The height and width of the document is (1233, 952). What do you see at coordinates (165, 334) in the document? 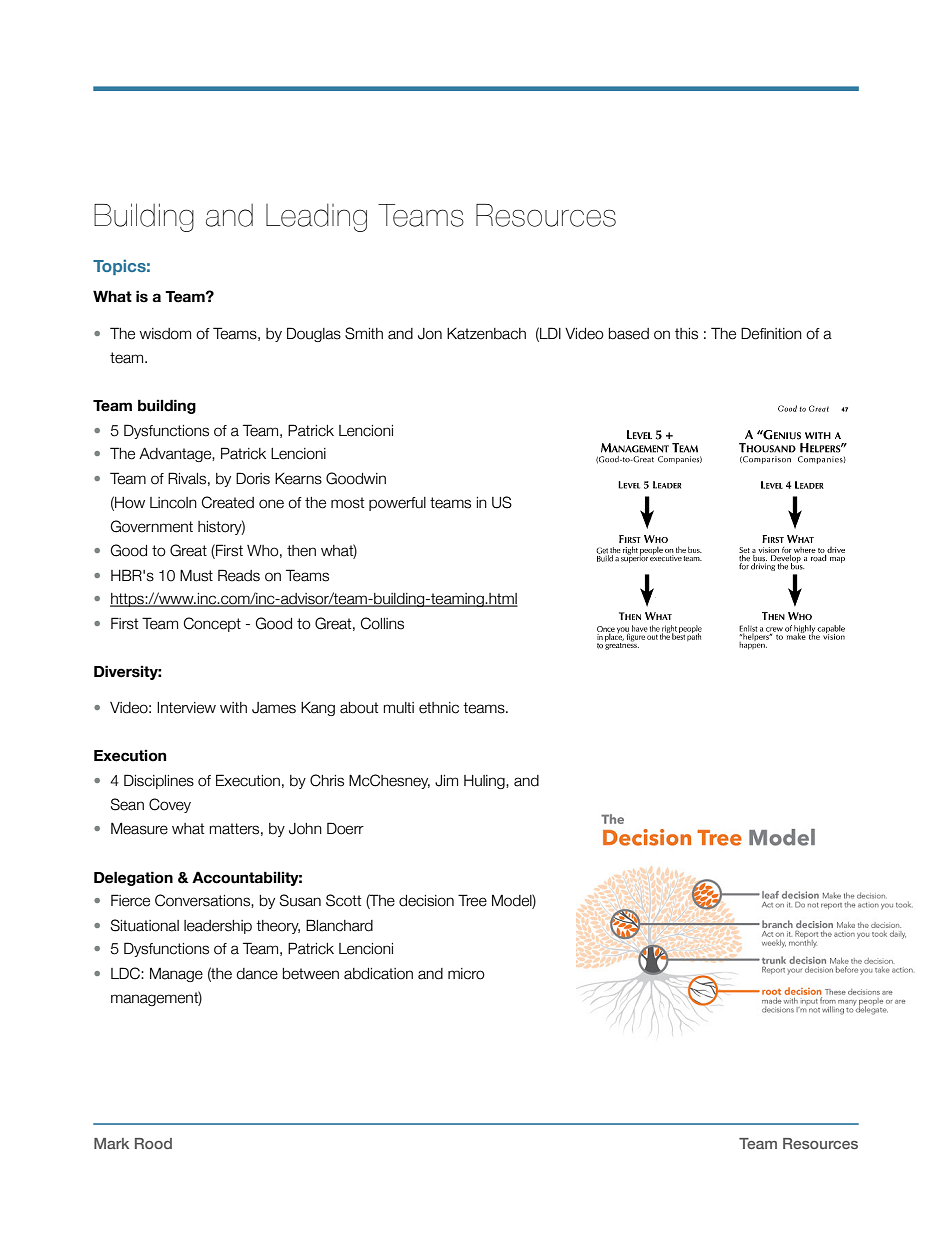
I see `wisdom` at bounding box center [165, 334].
